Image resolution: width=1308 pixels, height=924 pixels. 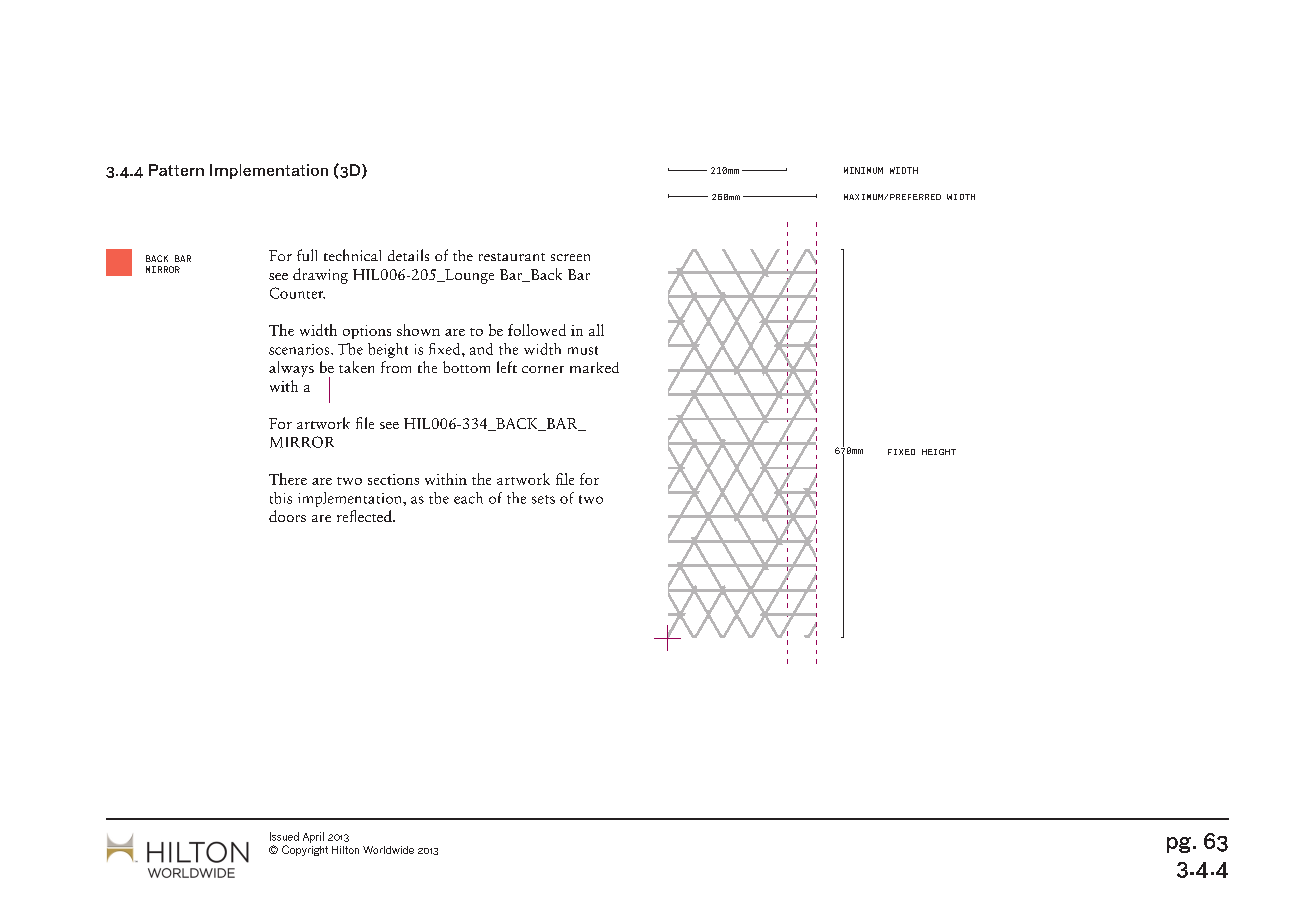 I want to click on each, so click(x=468, y=498).
